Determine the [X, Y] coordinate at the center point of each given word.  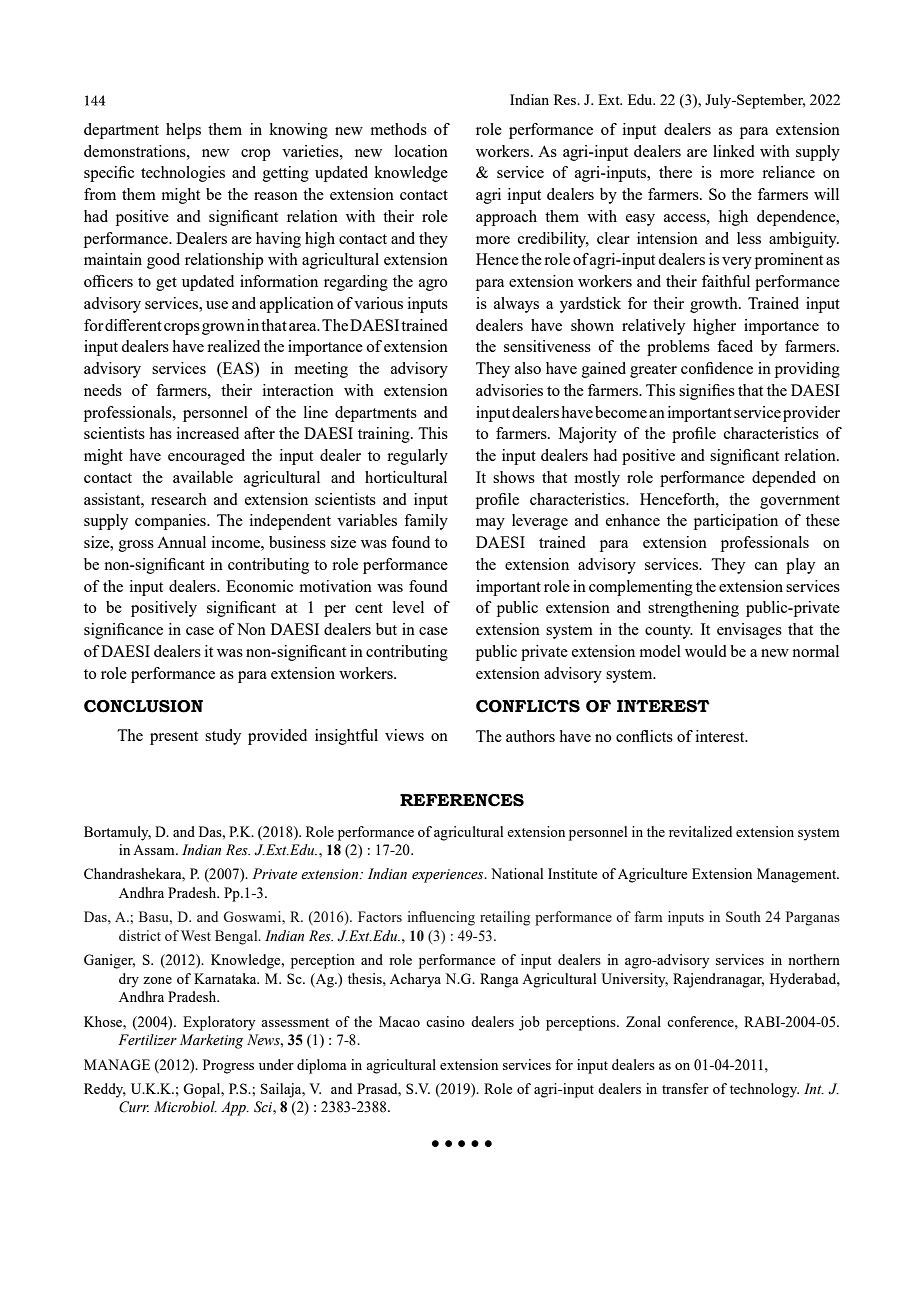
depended [784, 479]
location [421, 151]
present [174, 738]
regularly [417, 457]
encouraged [206, 457]
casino [445, 1021]
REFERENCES [462, 800]
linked [734, 151]
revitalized [700, 831]
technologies [183, 174]
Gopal [203, 1090]
